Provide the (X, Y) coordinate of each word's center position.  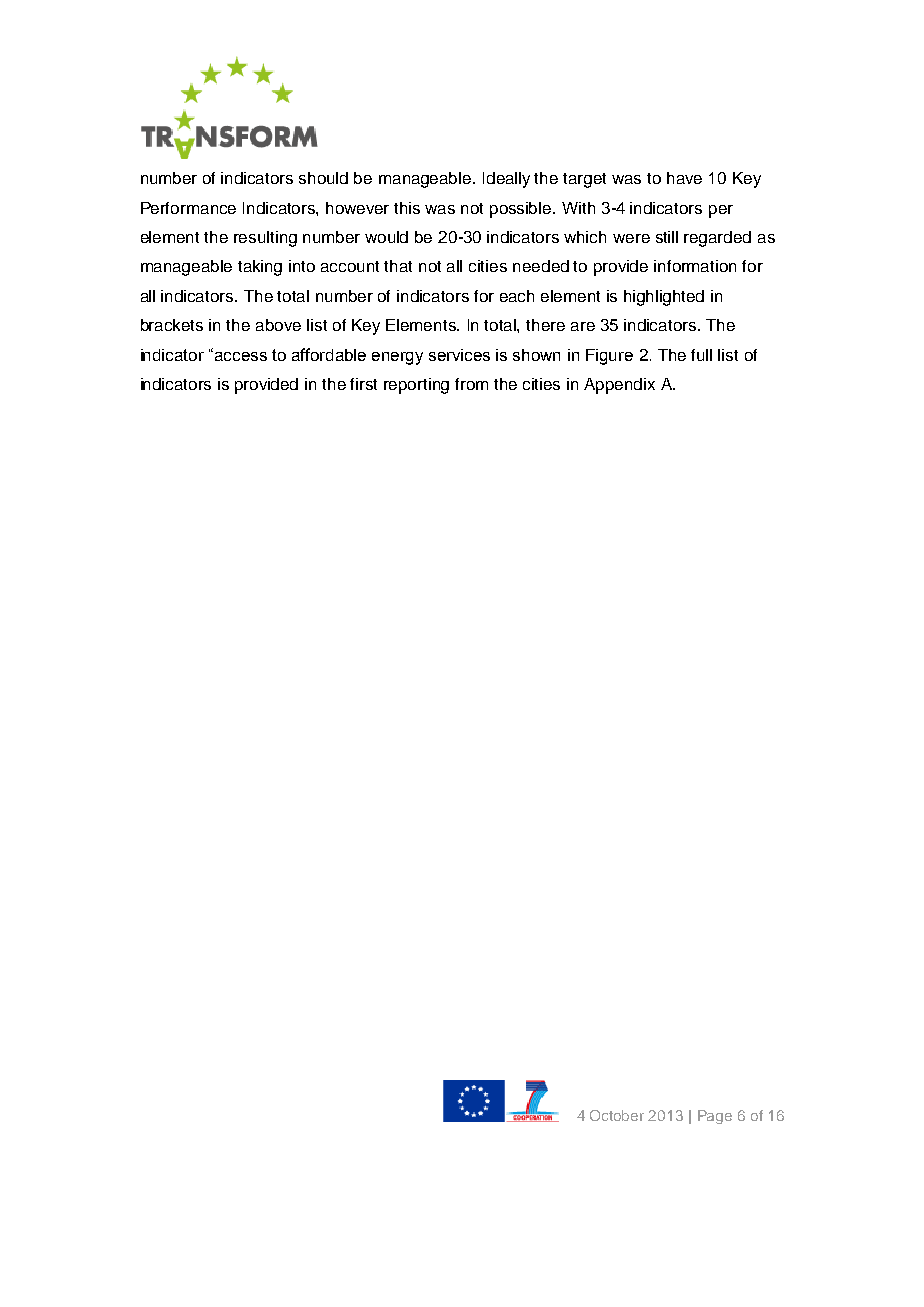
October (617, 1115)
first (363, 384)
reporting (416, 386)
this (407, 208)
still (667, 237)
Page (715, 1117)
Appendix (619, 386)
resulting (265, 239)
